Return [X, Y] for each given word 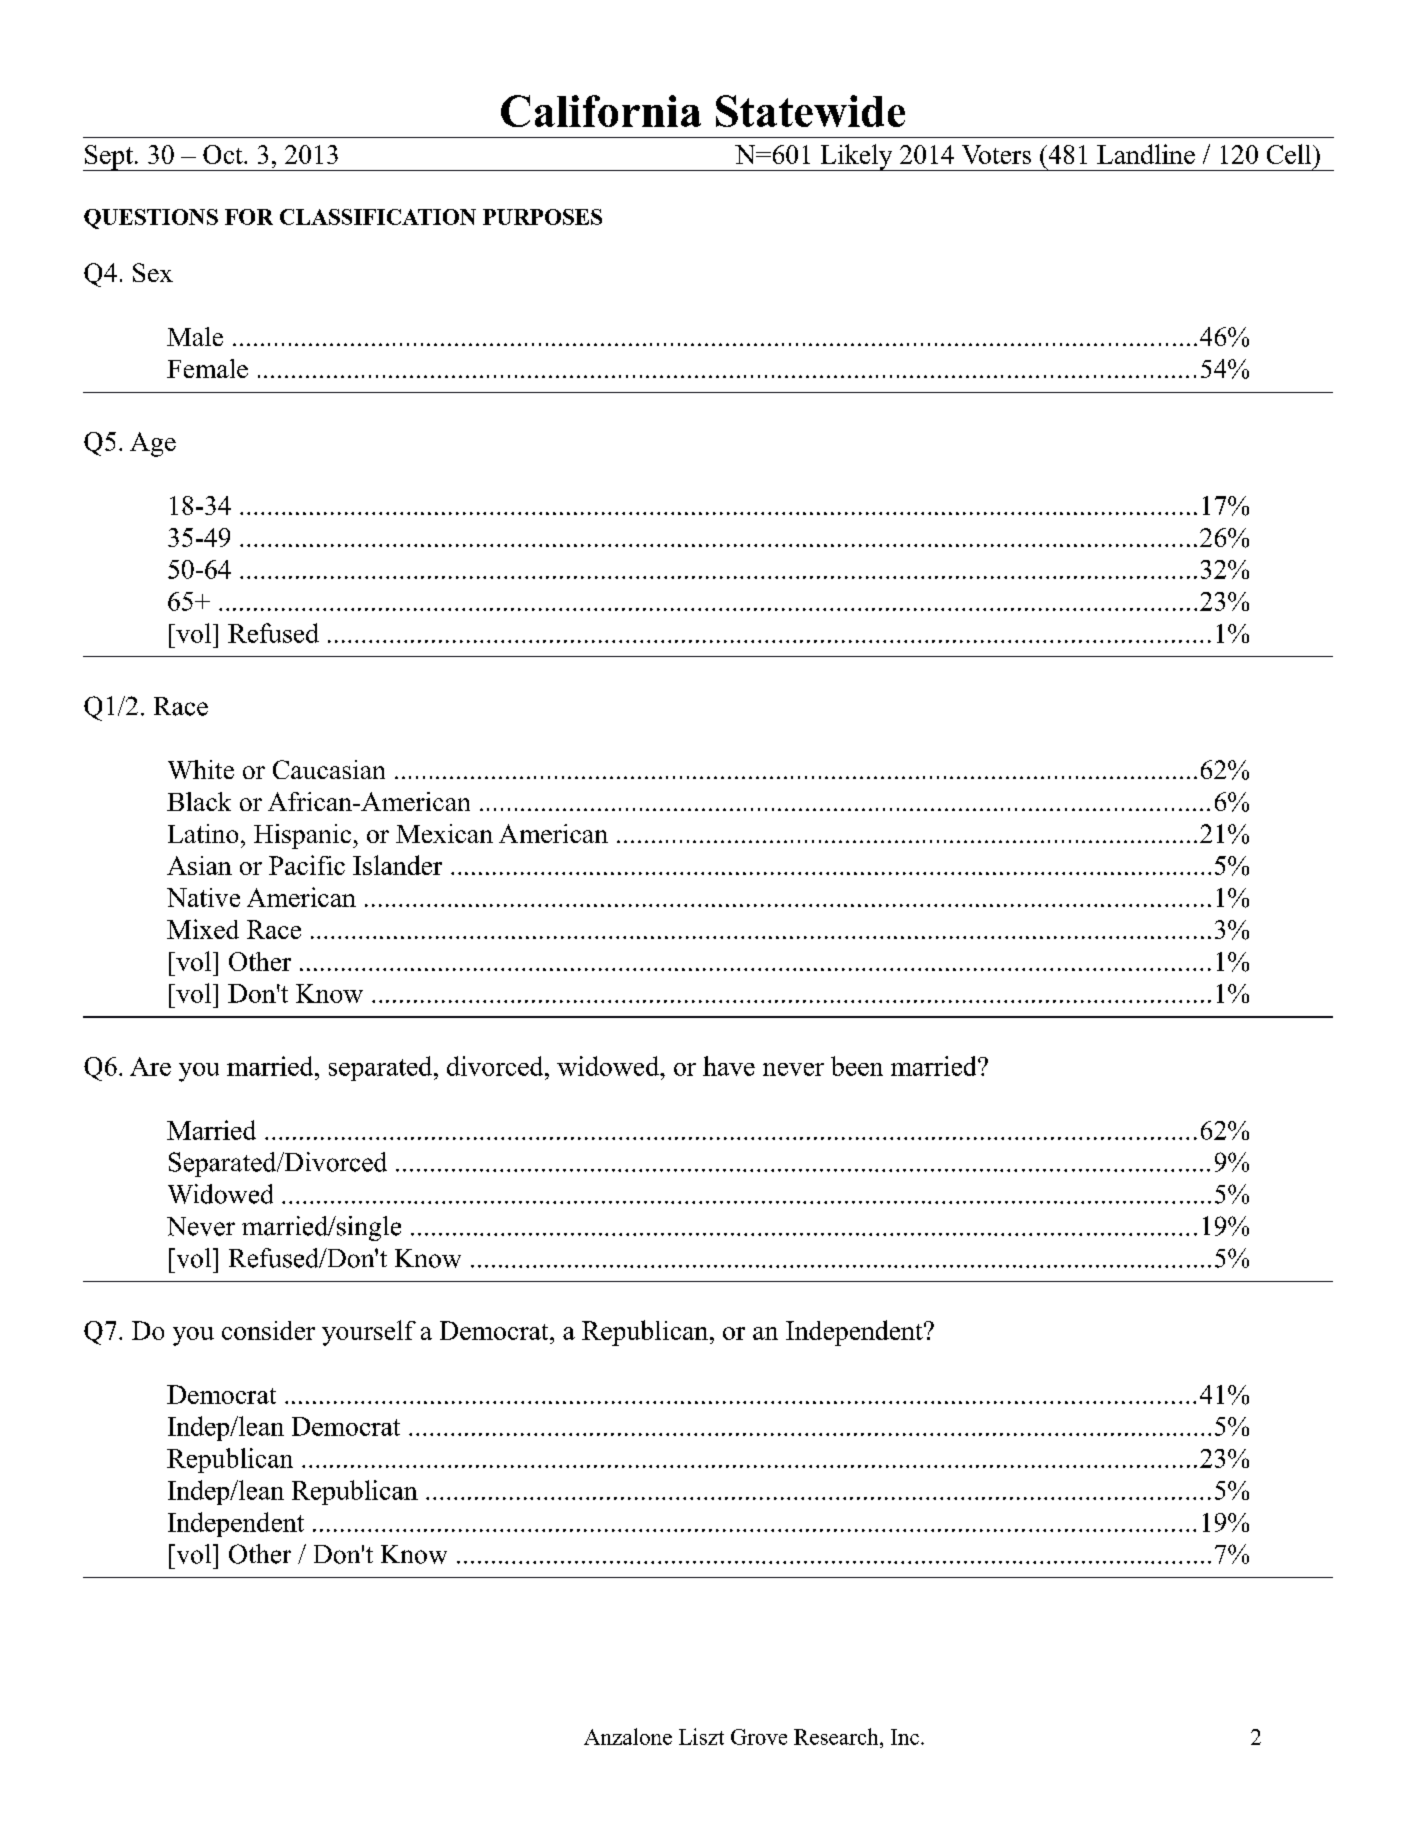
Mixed [203, 929]
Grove [759, 1737]
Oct [224, 154]
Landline [1146, 154]
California [601, 111]
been [857, 1066]
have [729, 1066]
